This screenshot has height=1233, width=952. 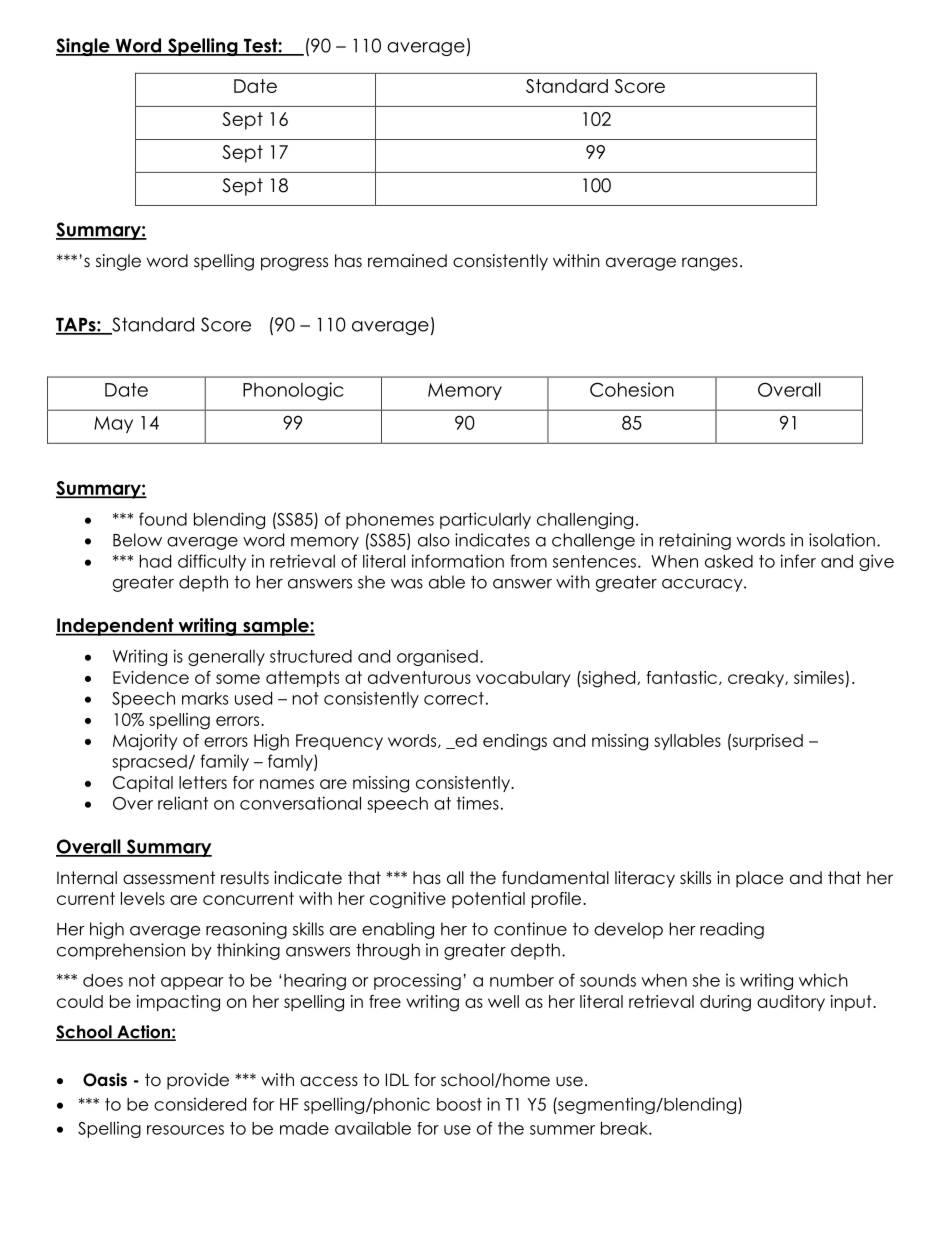 I want to click on reliant, so click(x=183, y=803).
